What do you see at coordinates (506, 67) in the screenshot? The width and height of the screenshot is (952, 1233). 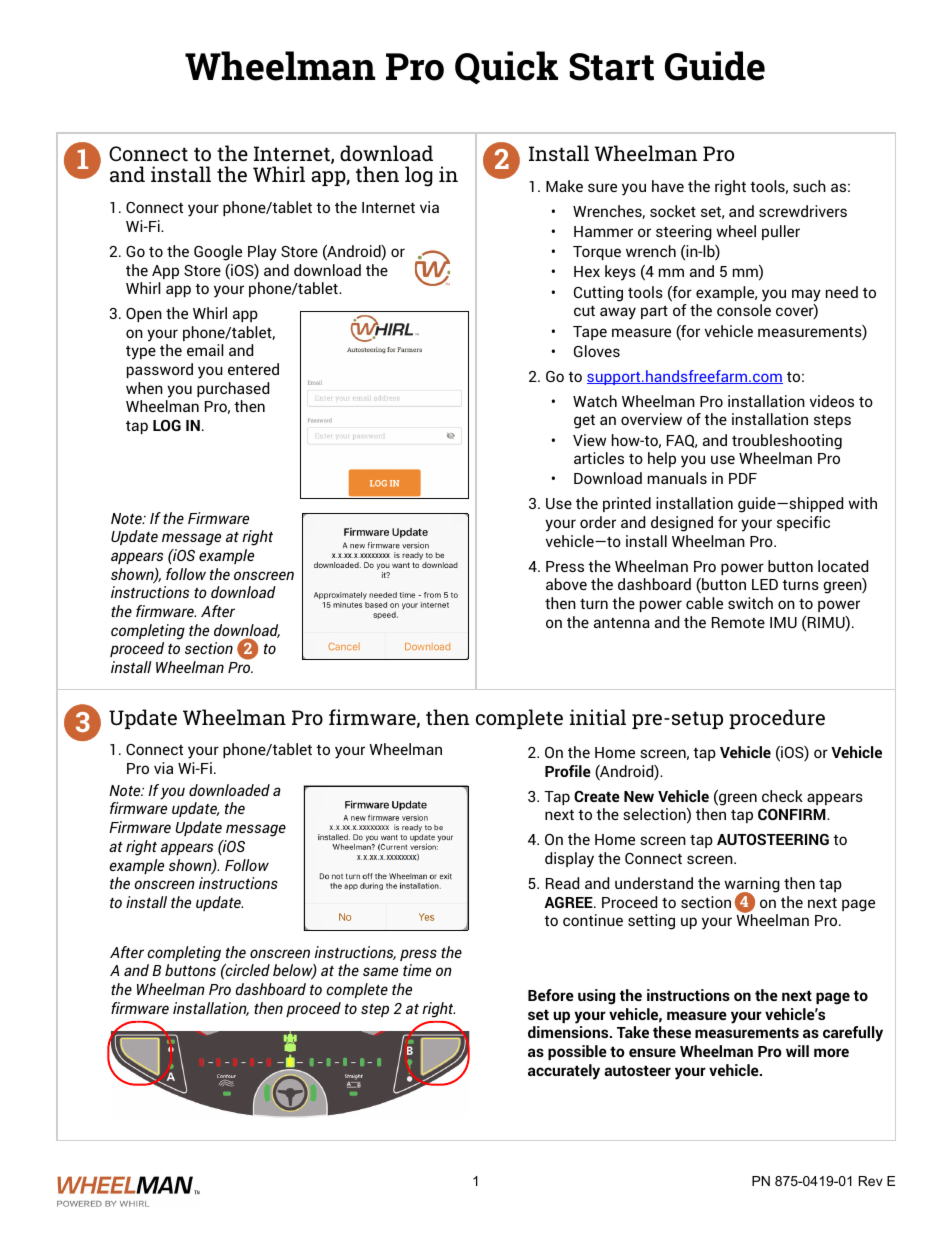 I see `Quick` at bounding box center [506, 67].
